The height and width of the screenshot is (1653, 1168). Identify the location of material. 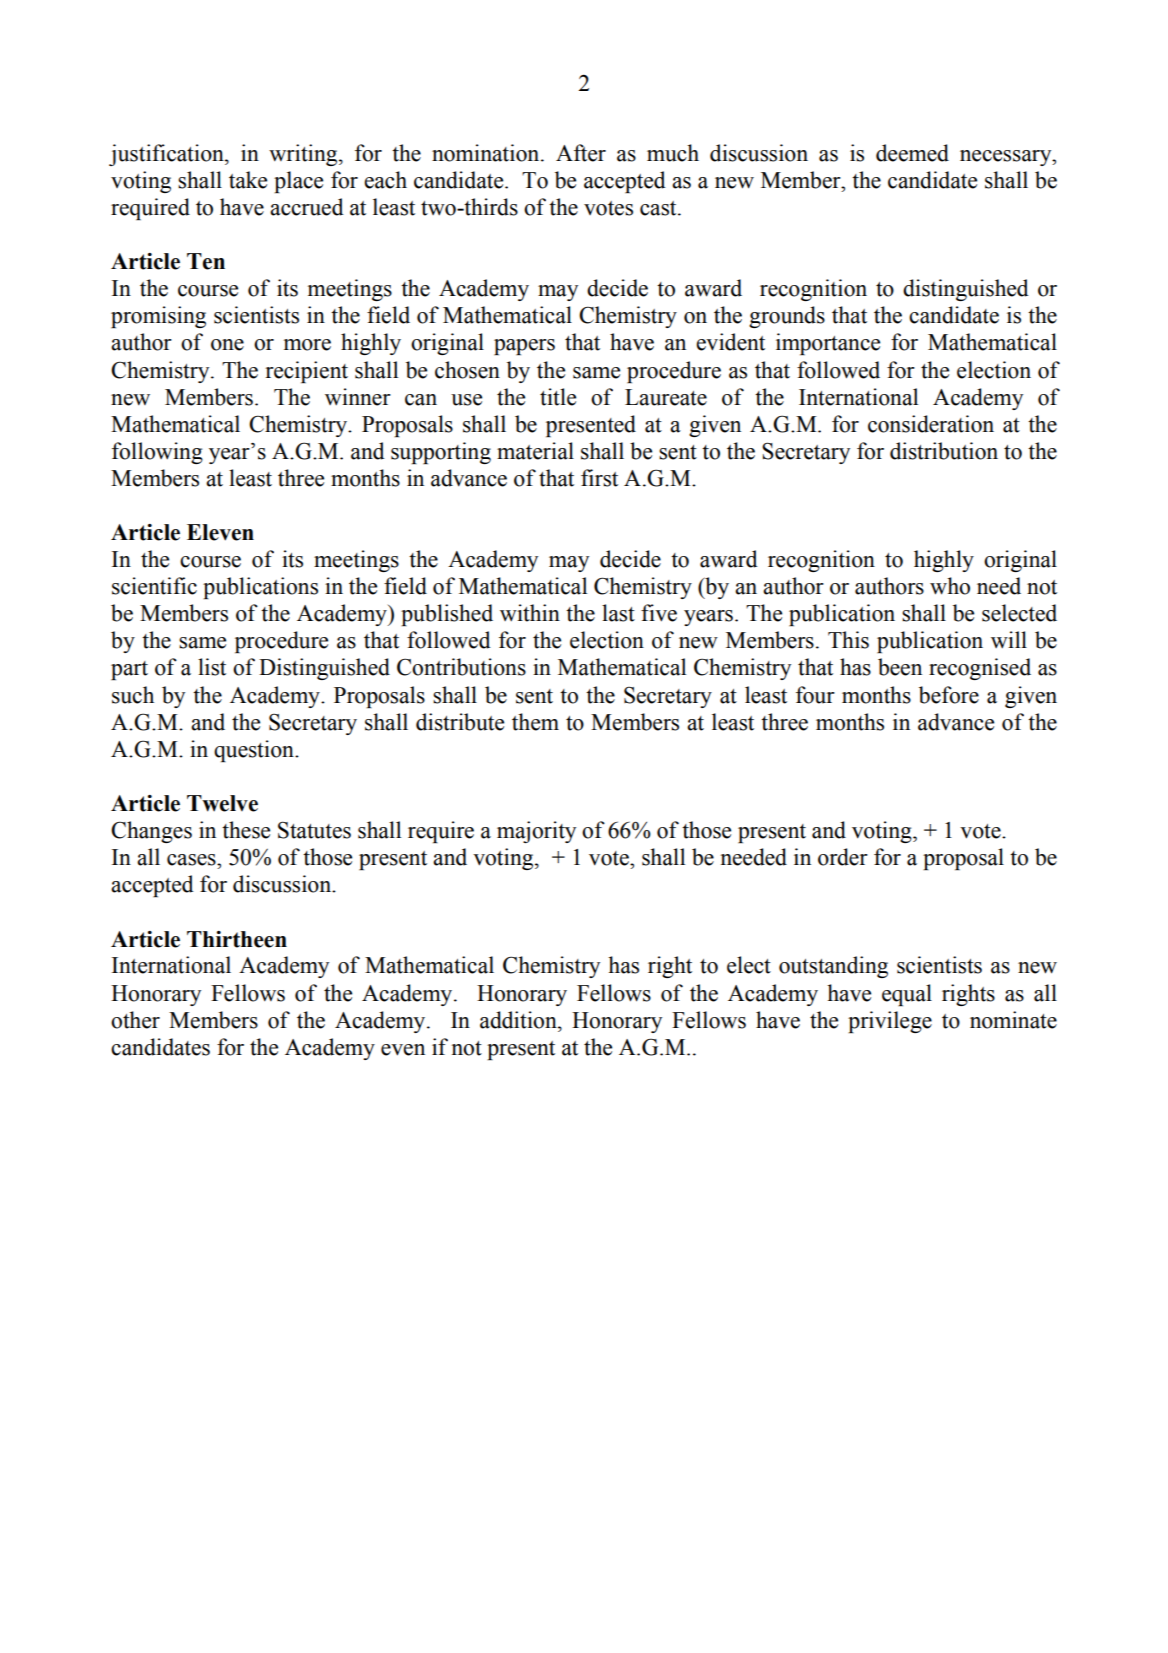
(535, 451).
